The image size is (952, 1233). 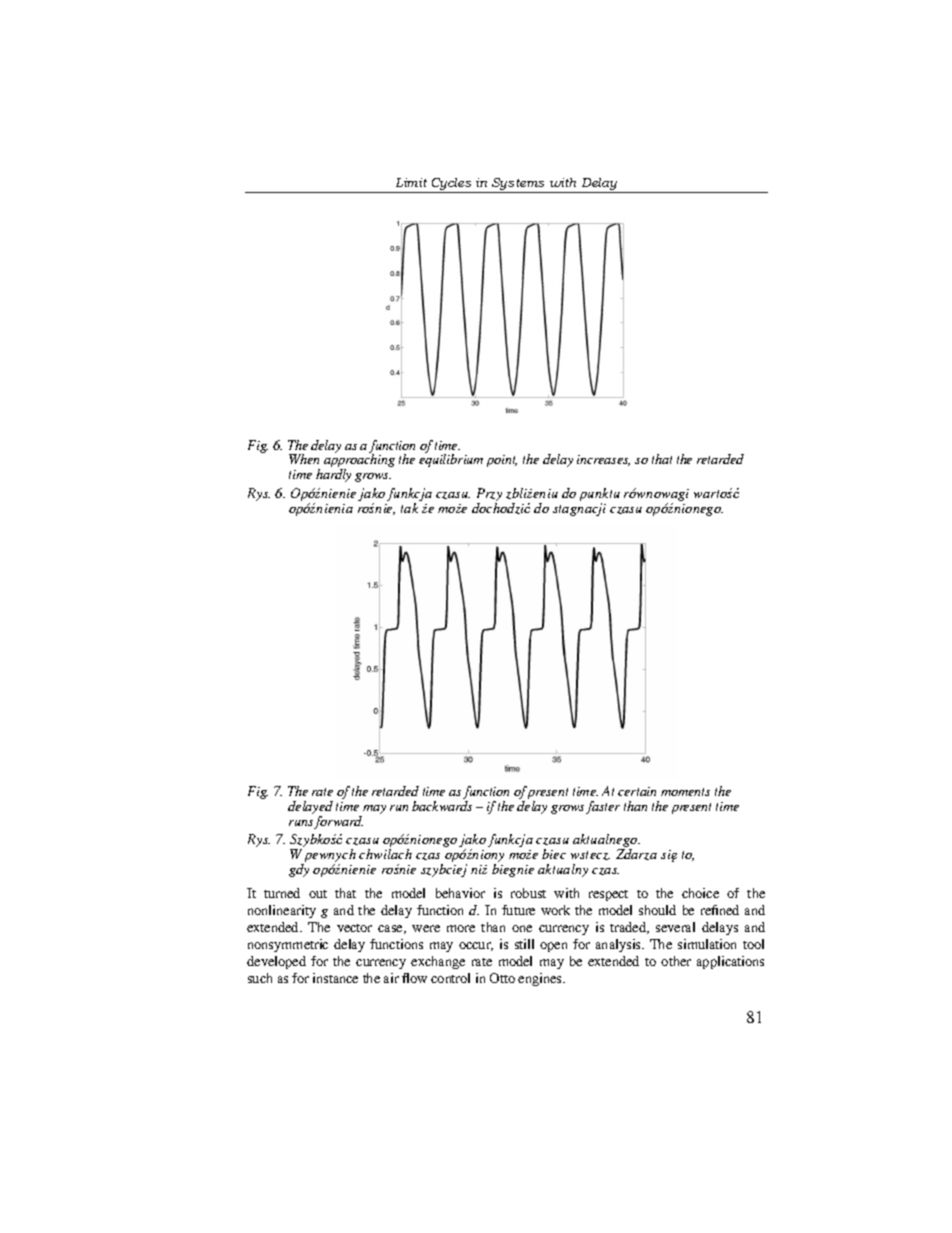 I want to click on Systems, so click(x=519, y=185).
